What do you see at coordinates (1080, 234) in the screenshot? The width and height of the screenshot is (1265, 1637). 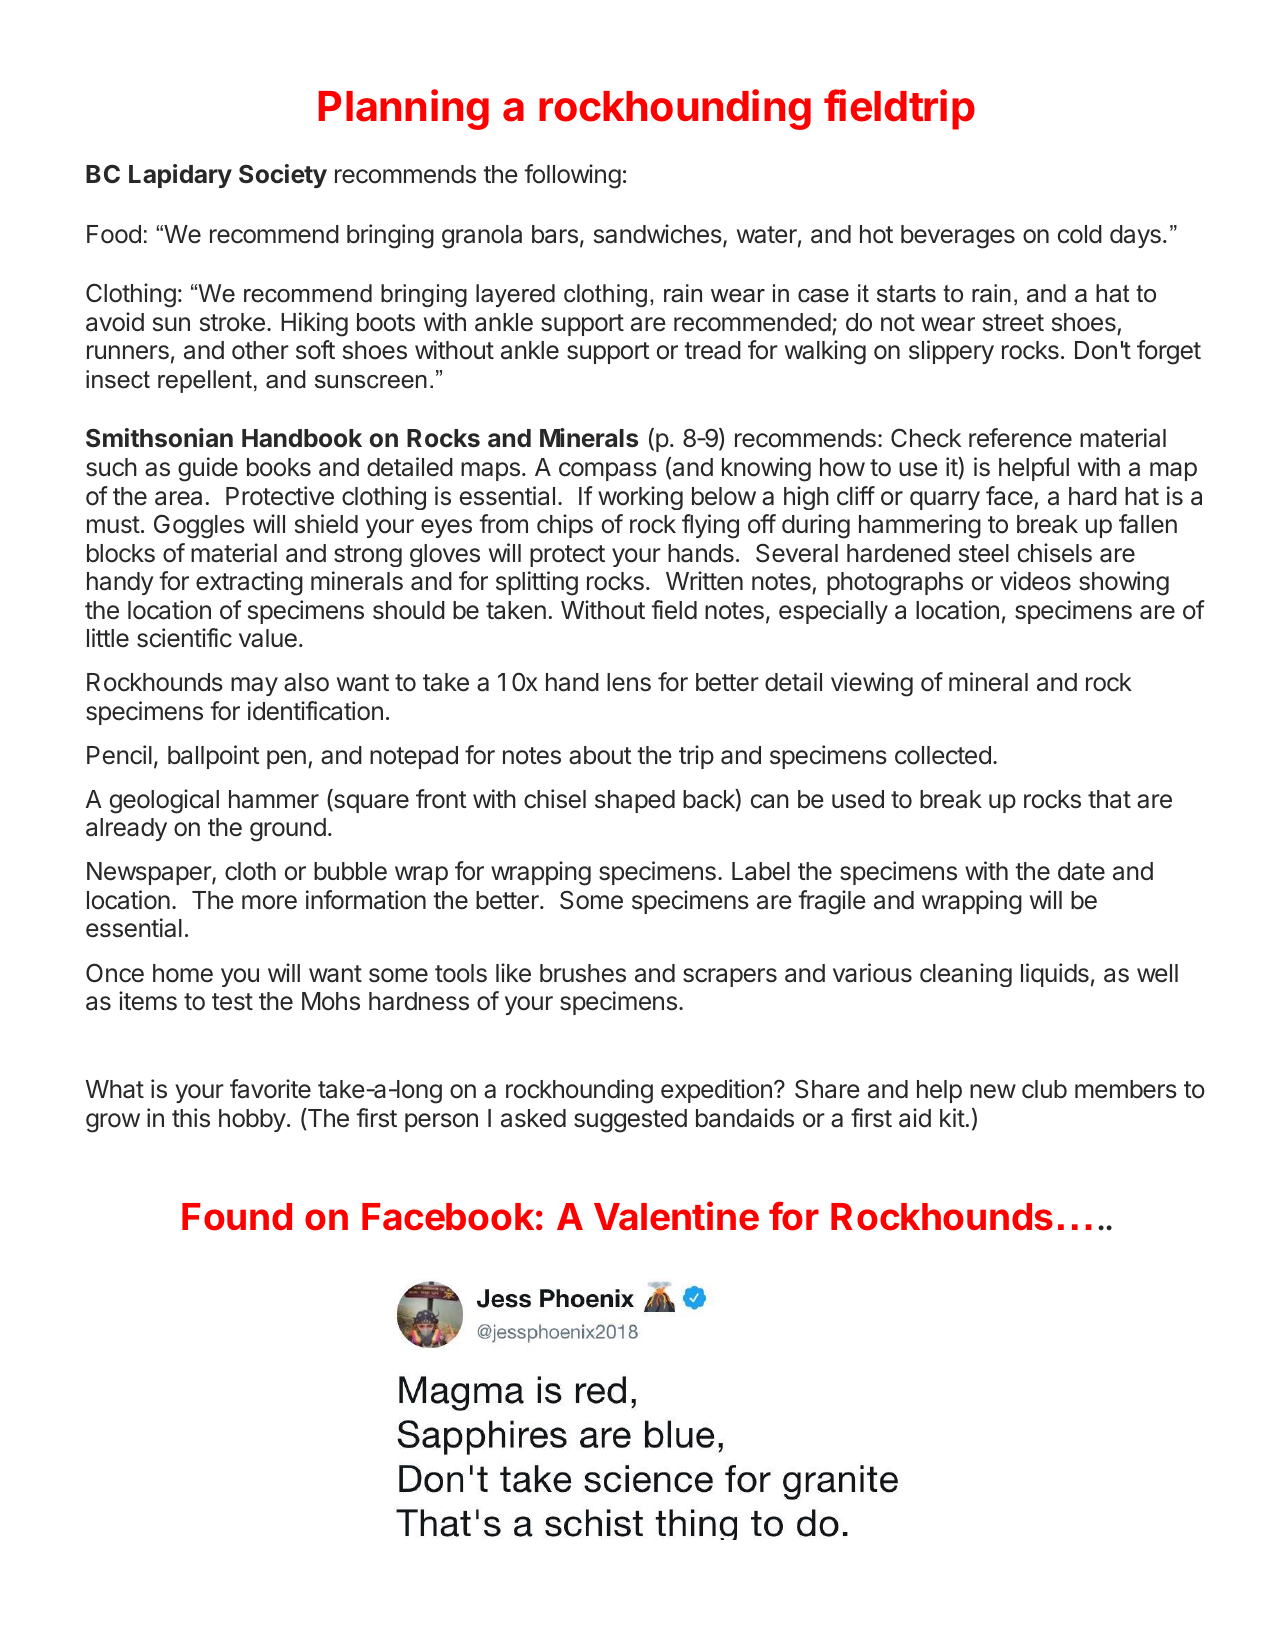 I see `cold` at bounding box center [1080, 234].
